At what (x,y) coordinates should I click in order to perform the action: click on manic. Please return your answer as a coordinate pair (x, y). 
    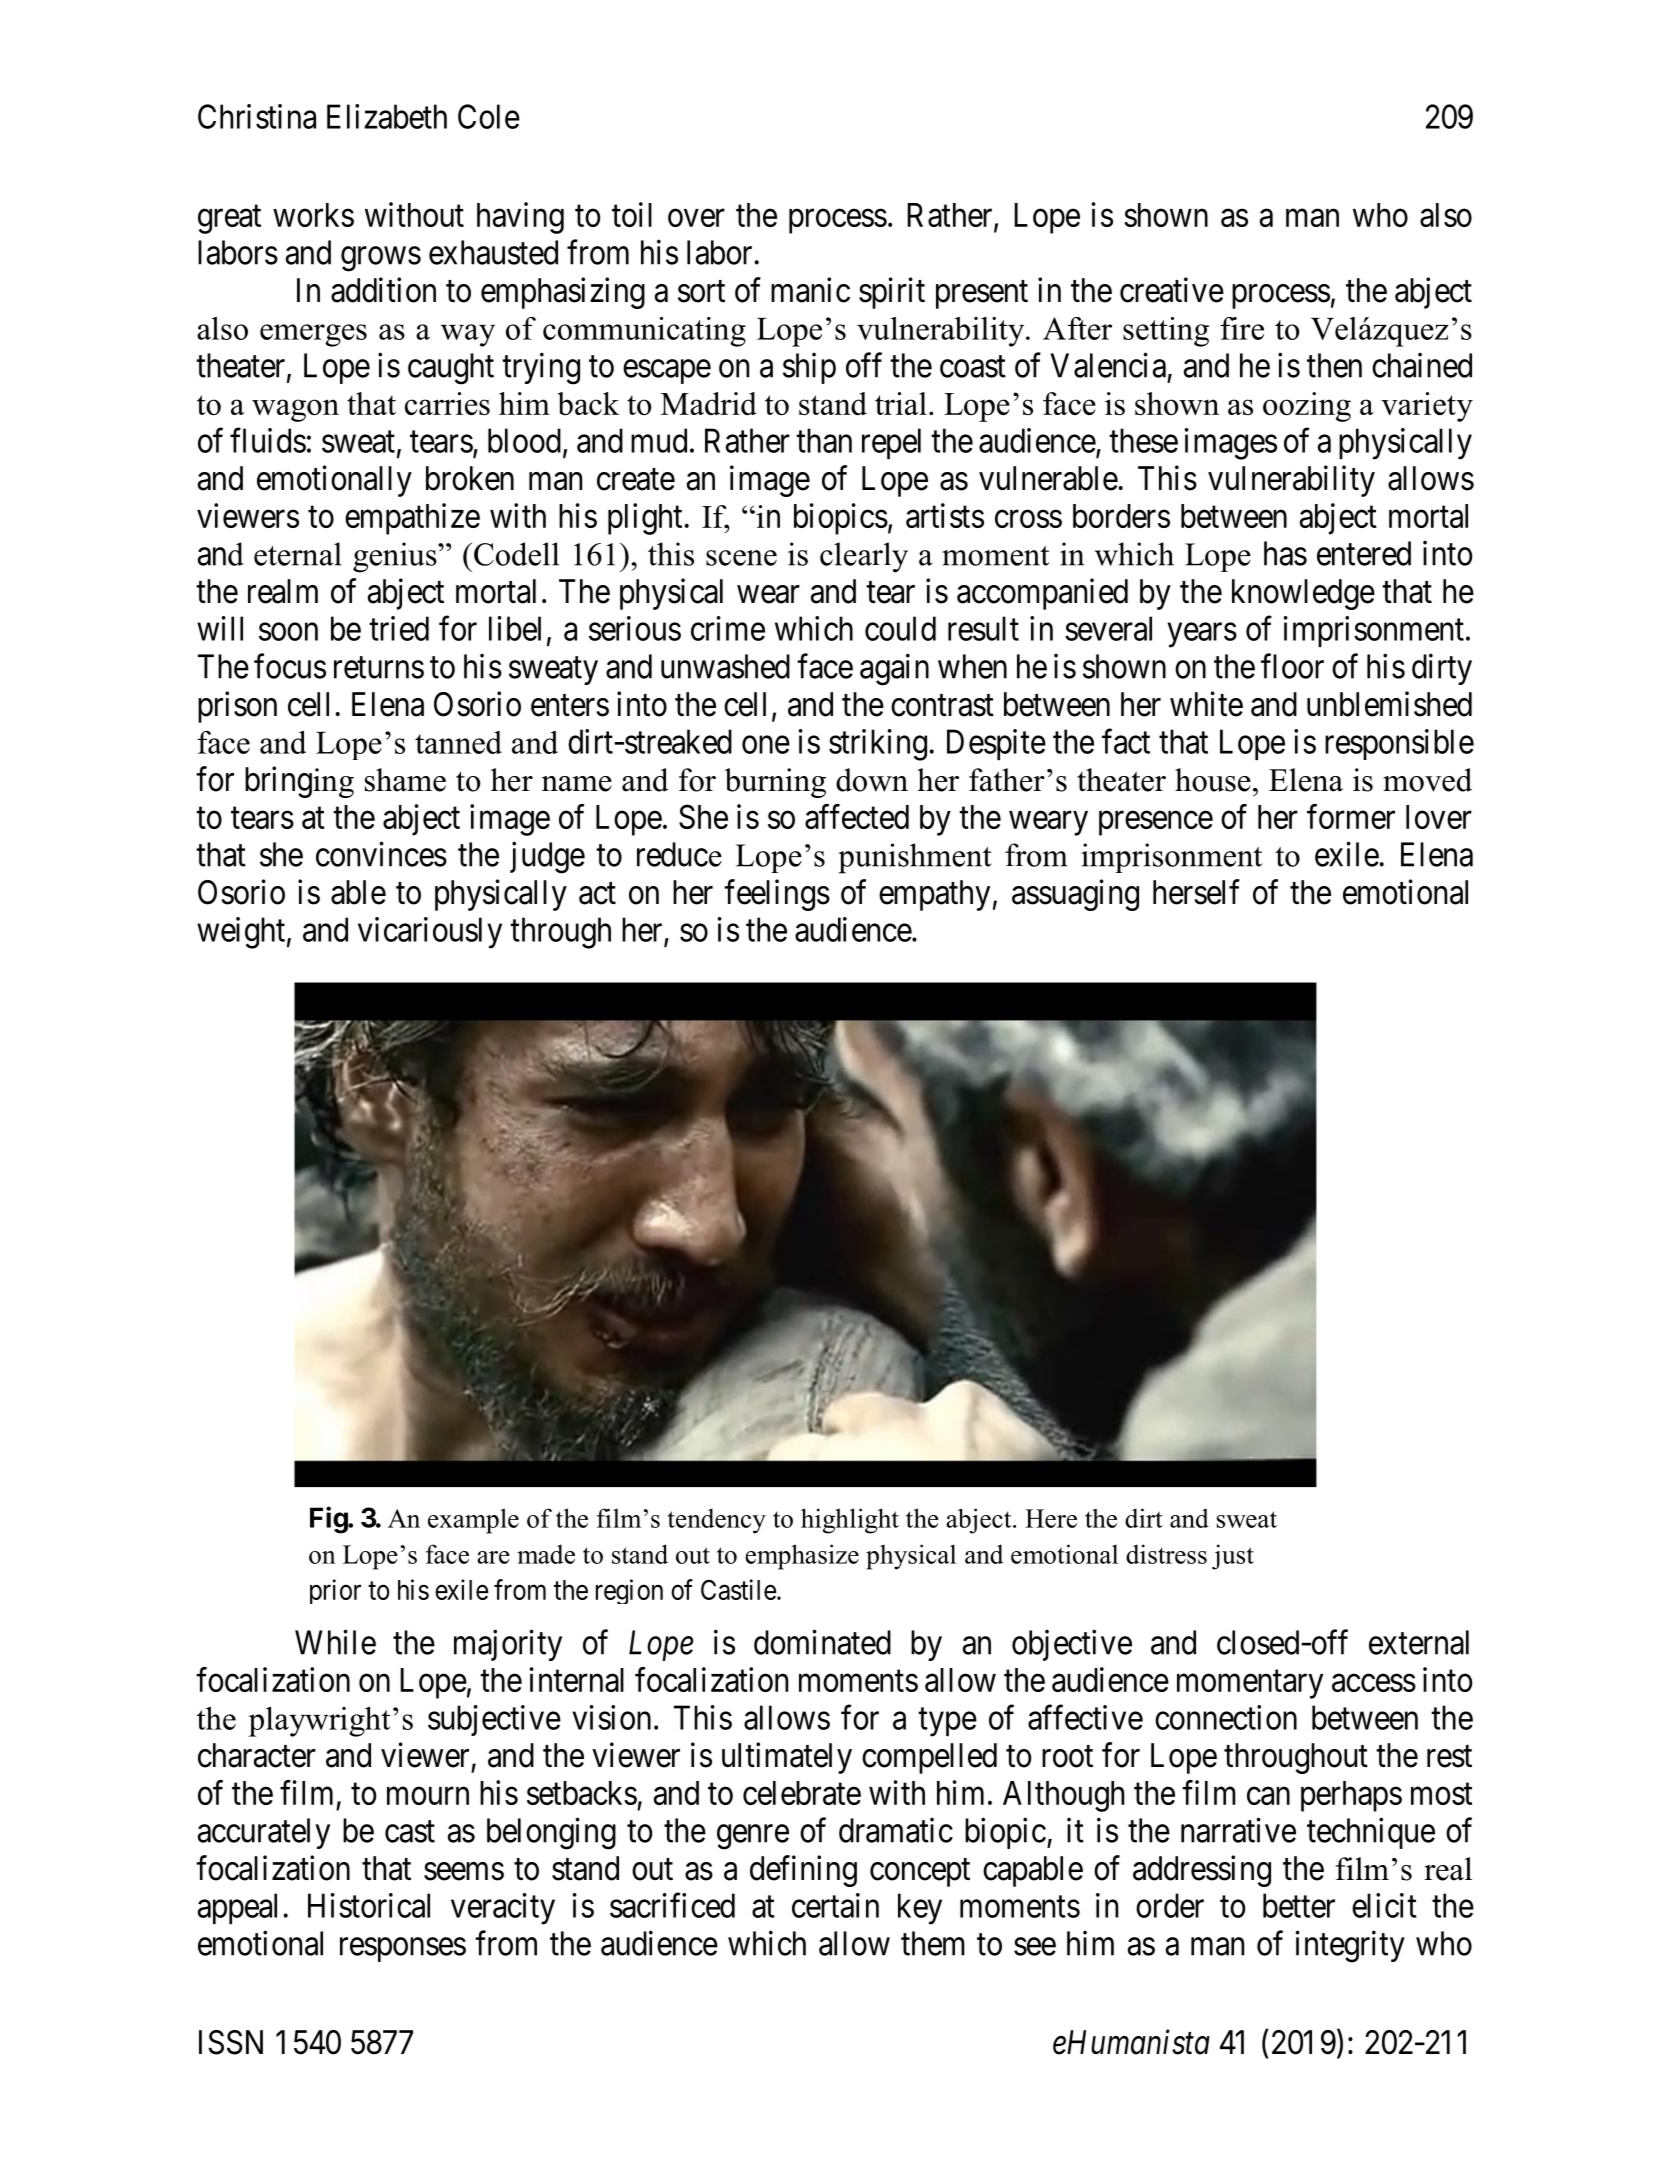
    Looking at the image, I should click on (810, 290).
